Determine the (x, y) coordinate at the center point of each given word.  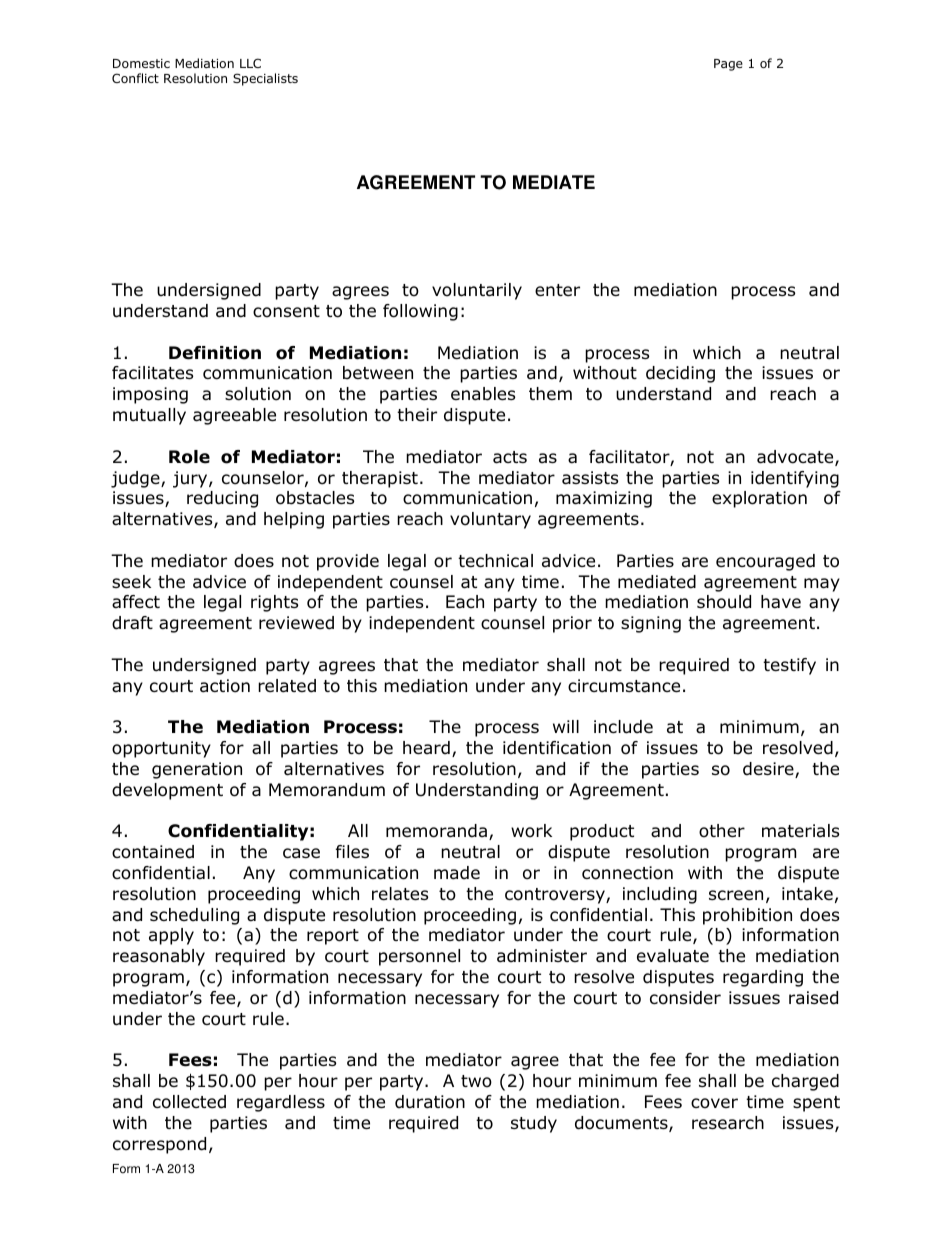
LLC (250, 63)
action (225, 686)
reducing (222, 499)
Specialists (265, 79)
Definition (215, 353)
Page (728, 65)
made (457, 873)
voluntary (490, 520)
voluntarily (477, 291)
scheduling (194, 916)
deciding (680, 374)
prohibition (747, 916)
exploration (759, 499)
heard (426, 748)
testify (789, 666)
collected (189, 1102)
